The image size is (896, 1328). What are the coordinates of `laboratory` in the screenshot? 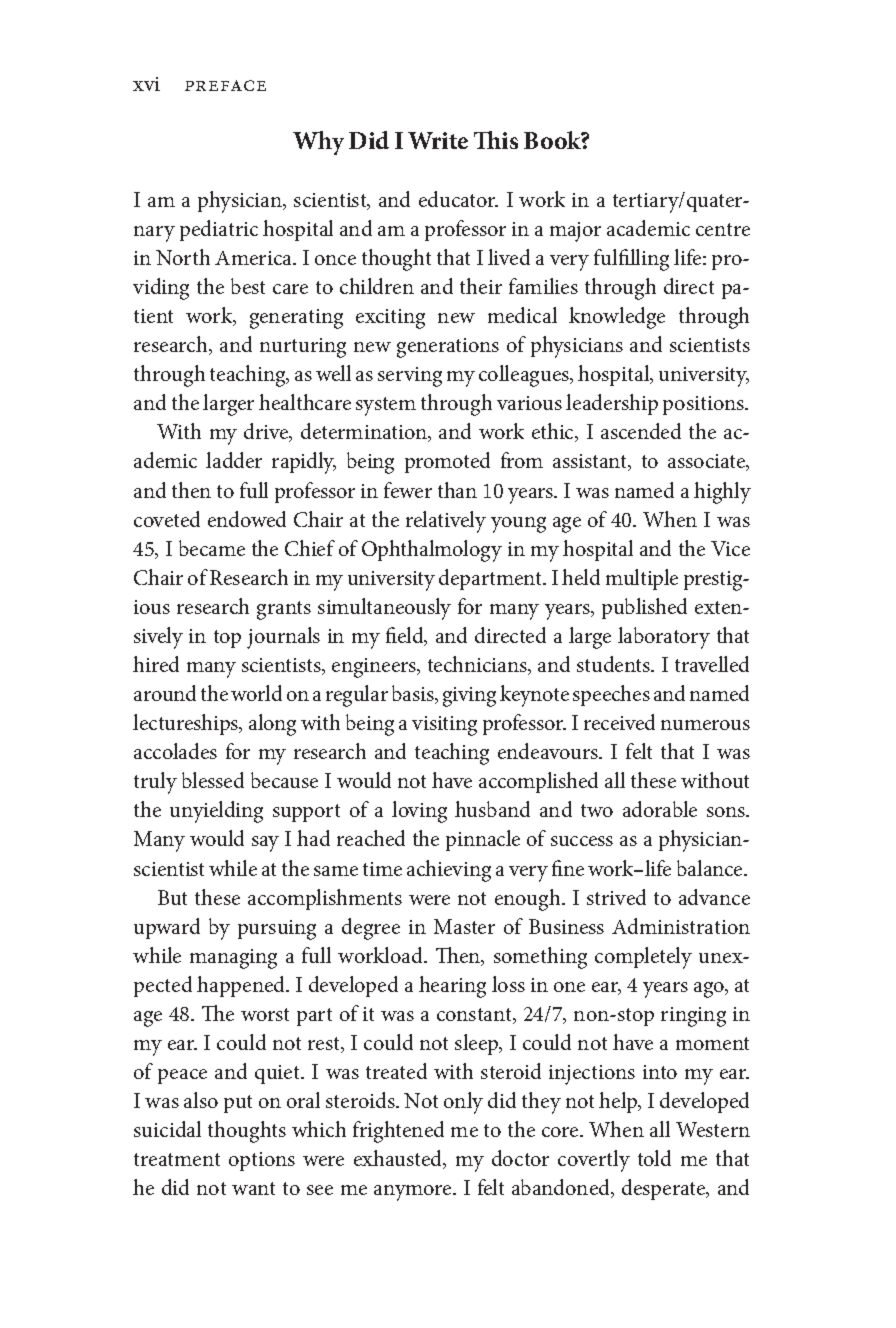 It's located at (664, 638).
